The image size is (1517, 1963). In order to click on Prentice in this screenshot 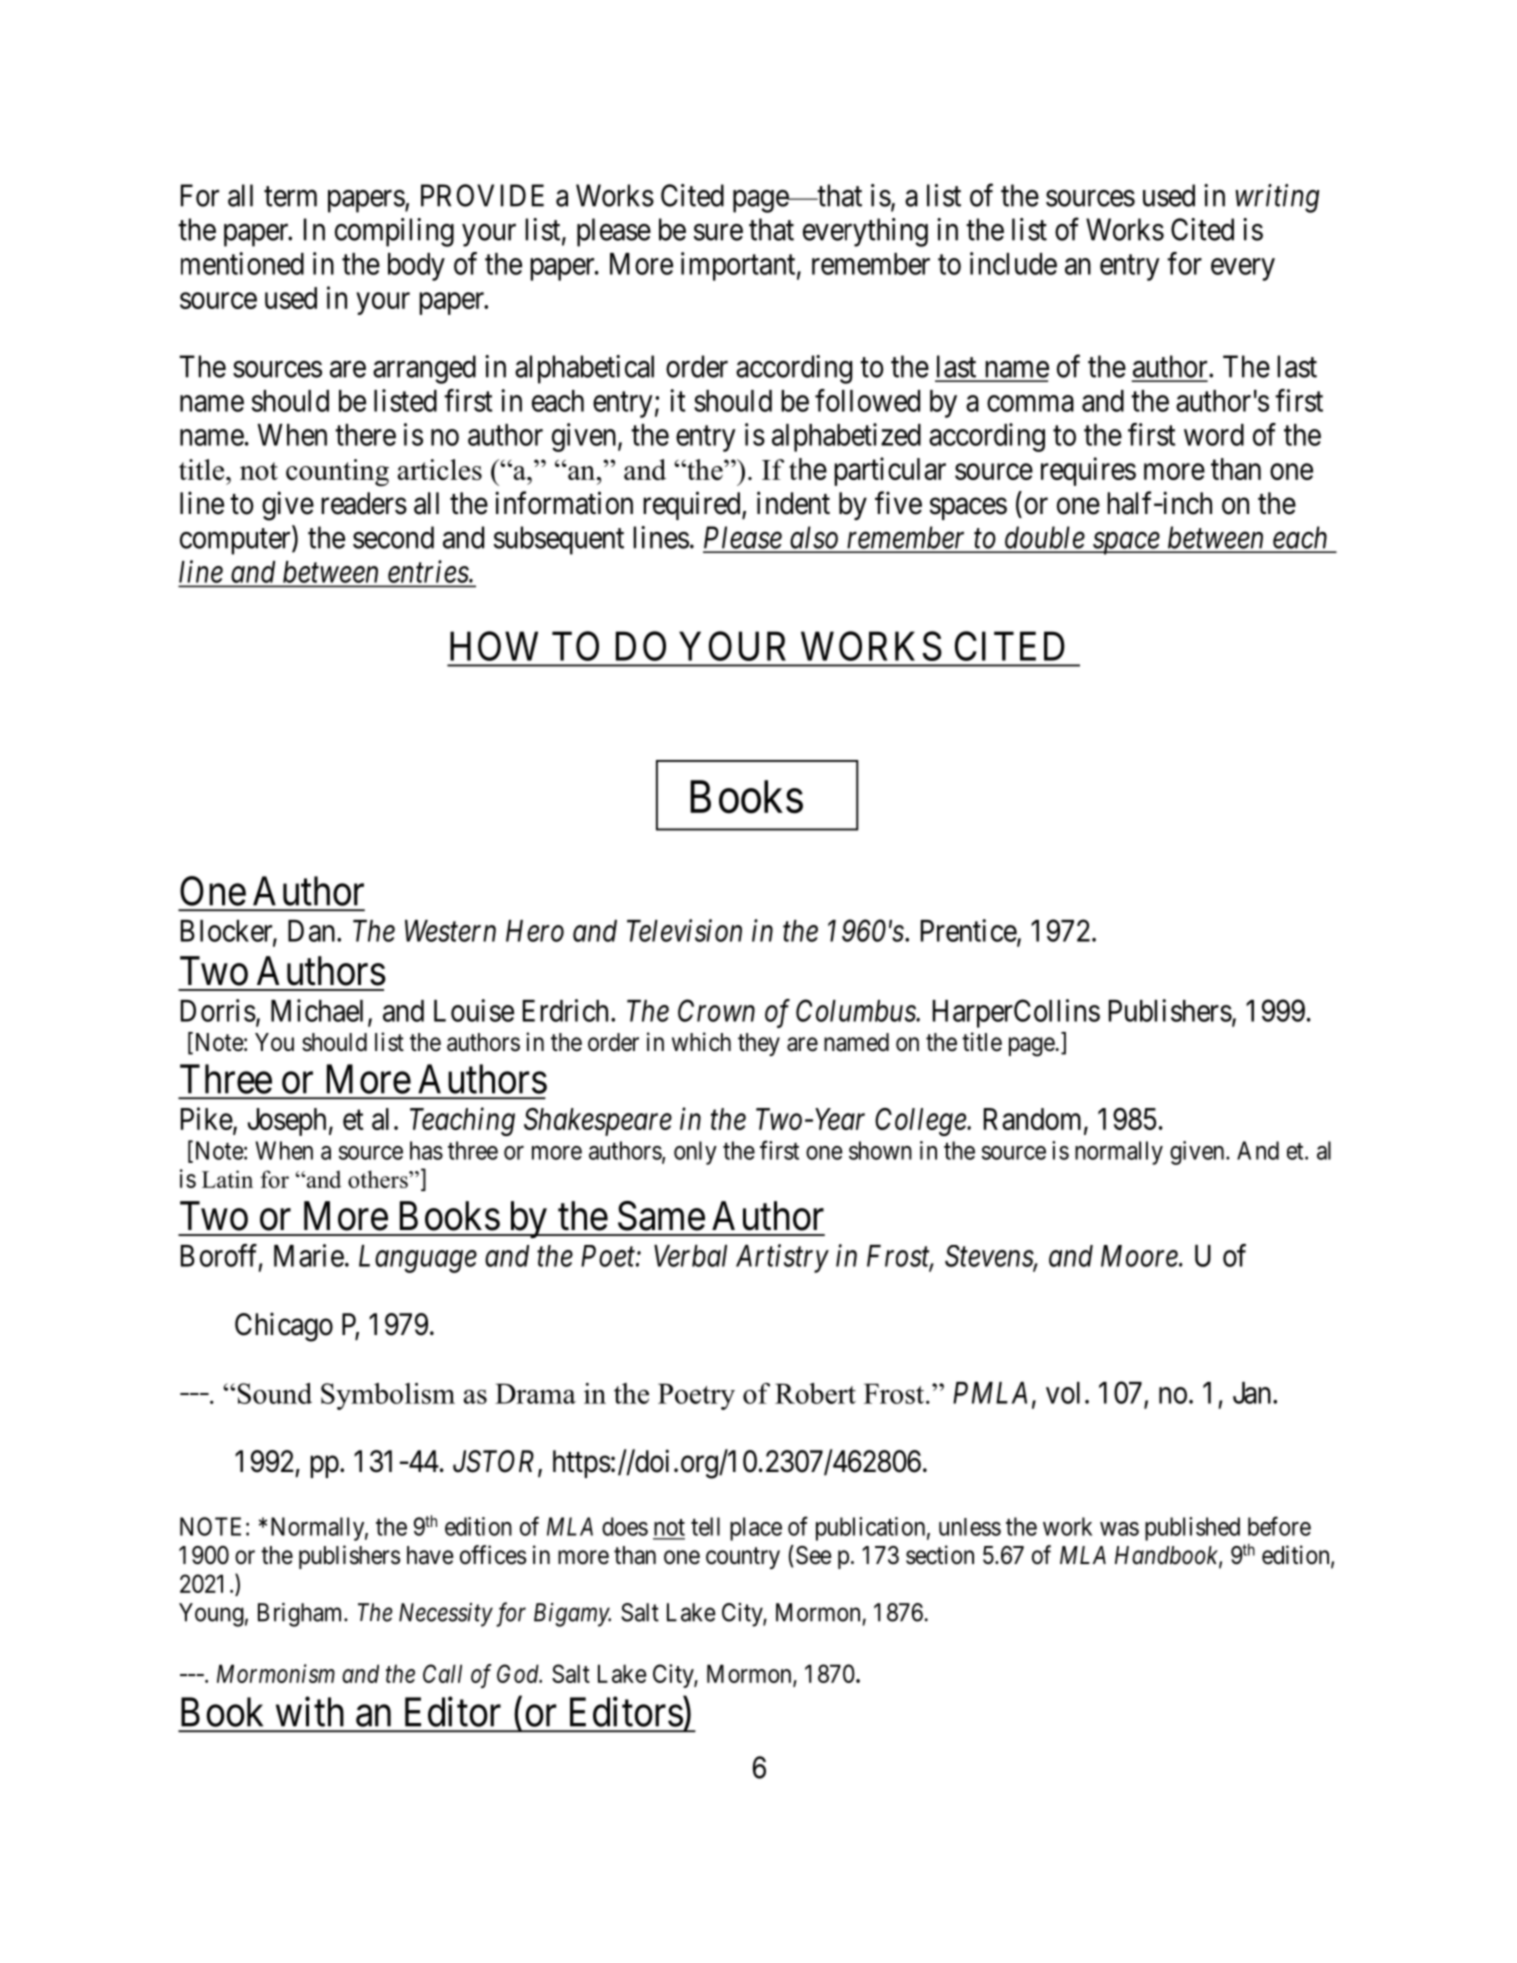, I will do `click(969, 931)`.
